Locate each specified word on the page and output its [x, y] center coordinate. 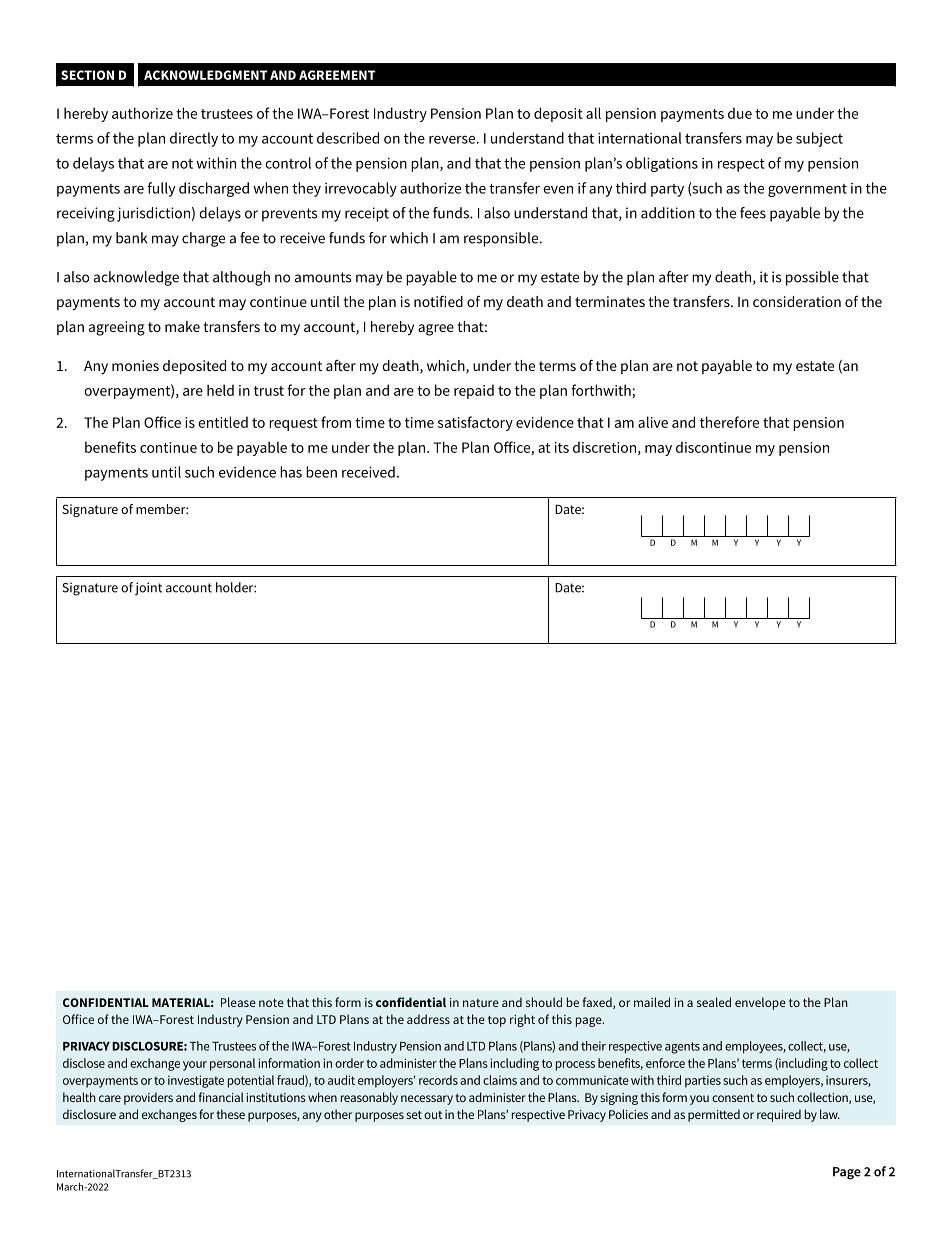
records [438, 1080]
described [348, 138]
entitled [223, 422]
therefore [729, 422]
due [740, 113]
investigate [196, 1081]
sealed [714, 1002]
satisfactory [475, 423]
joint [148, 589]
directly [194, 139]
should [544, 1002]
